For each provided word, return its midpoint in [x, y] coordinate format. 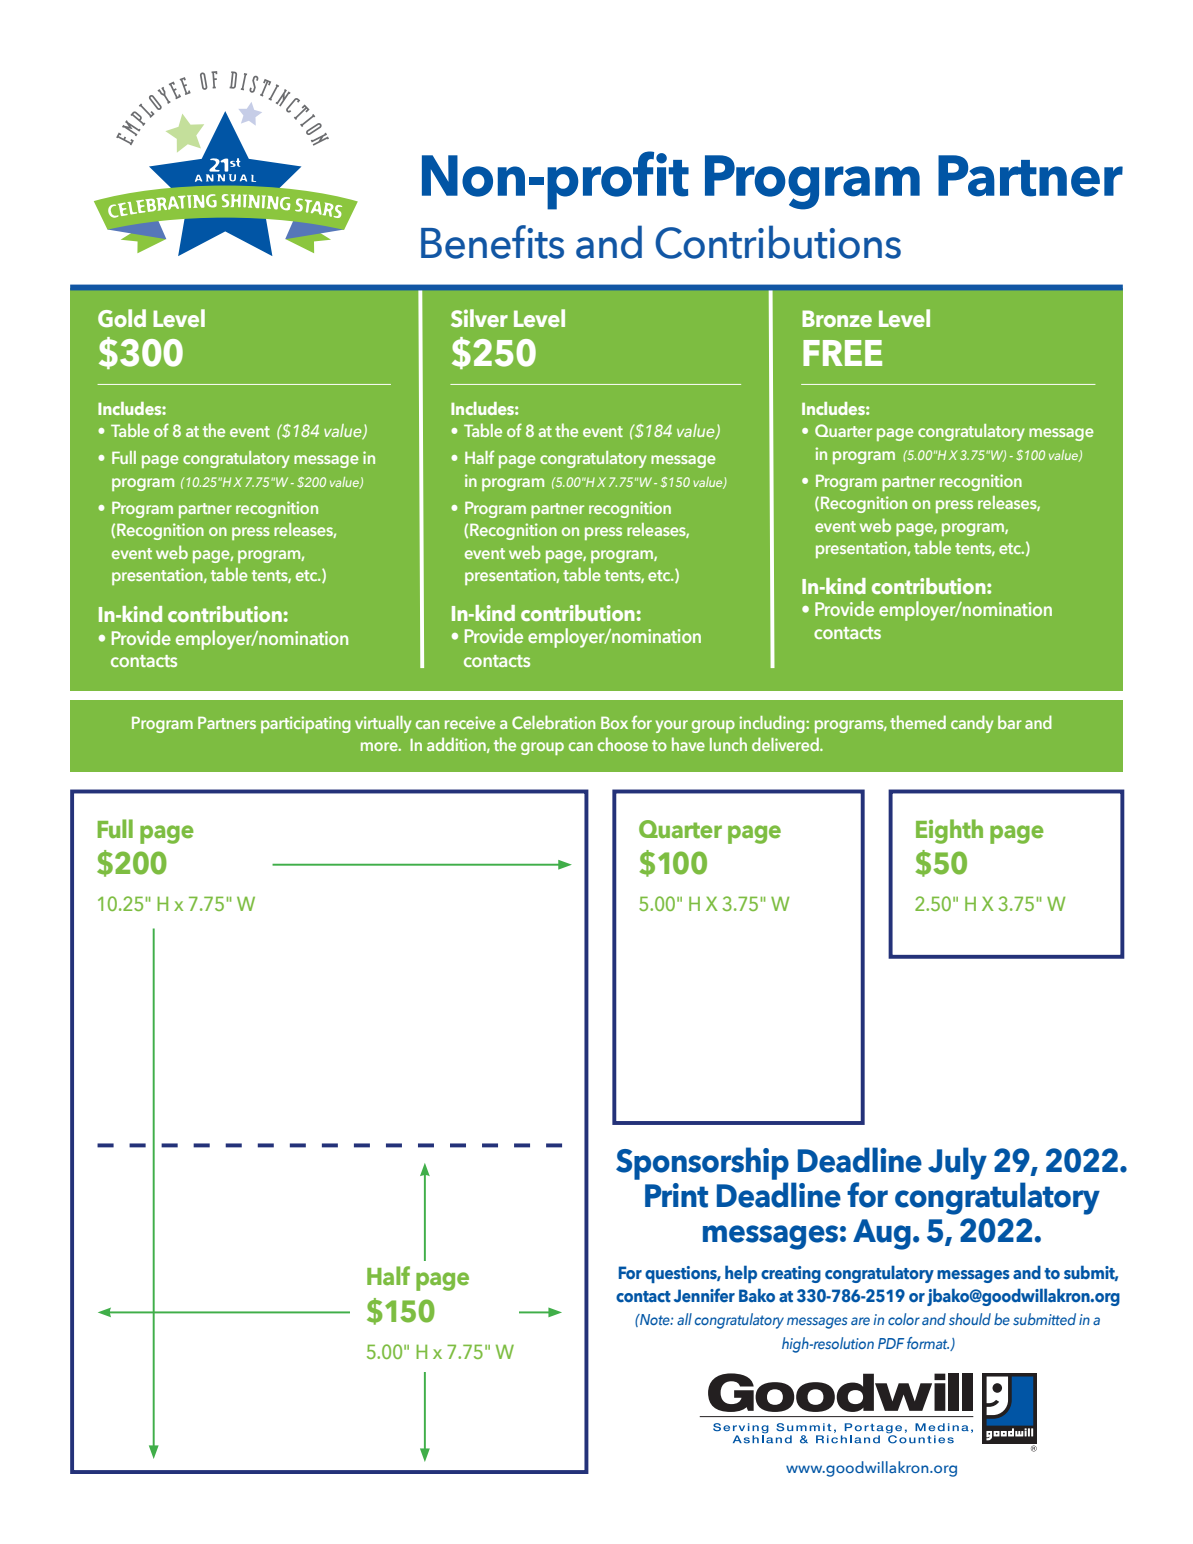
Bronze [837, 318]
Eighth [949, 831]
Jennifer [704, 1295]
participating [306, 724]
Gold [122, 318]
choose [623, 744]
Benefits [492, 242]
